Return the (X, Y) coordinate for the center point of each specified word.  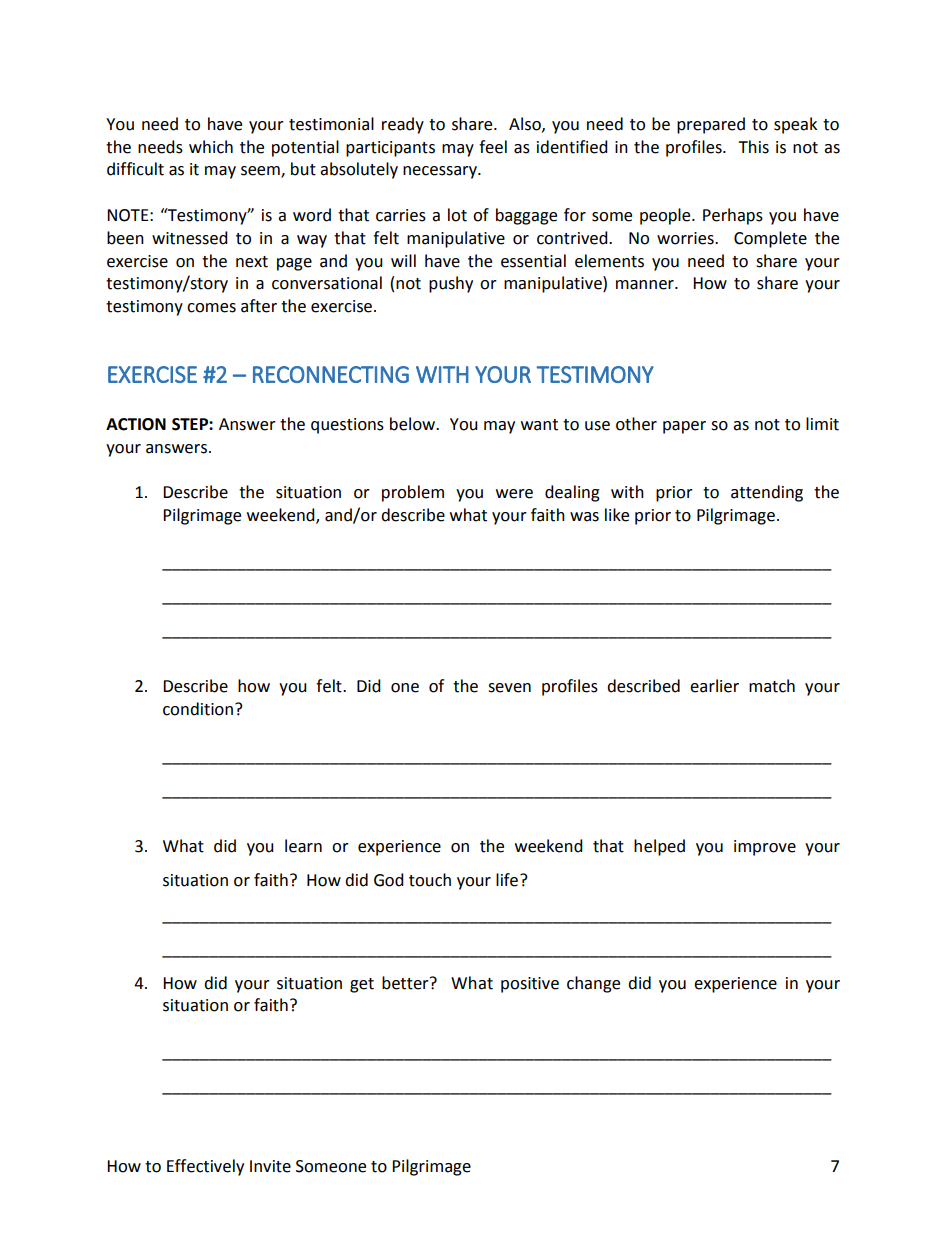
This (753, 147)
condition (198, 709)
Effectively (205, 1167)
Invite (270, 1166)
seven (509, 688)
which (211, 147)
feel (493, 147)
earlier (714, 686)
